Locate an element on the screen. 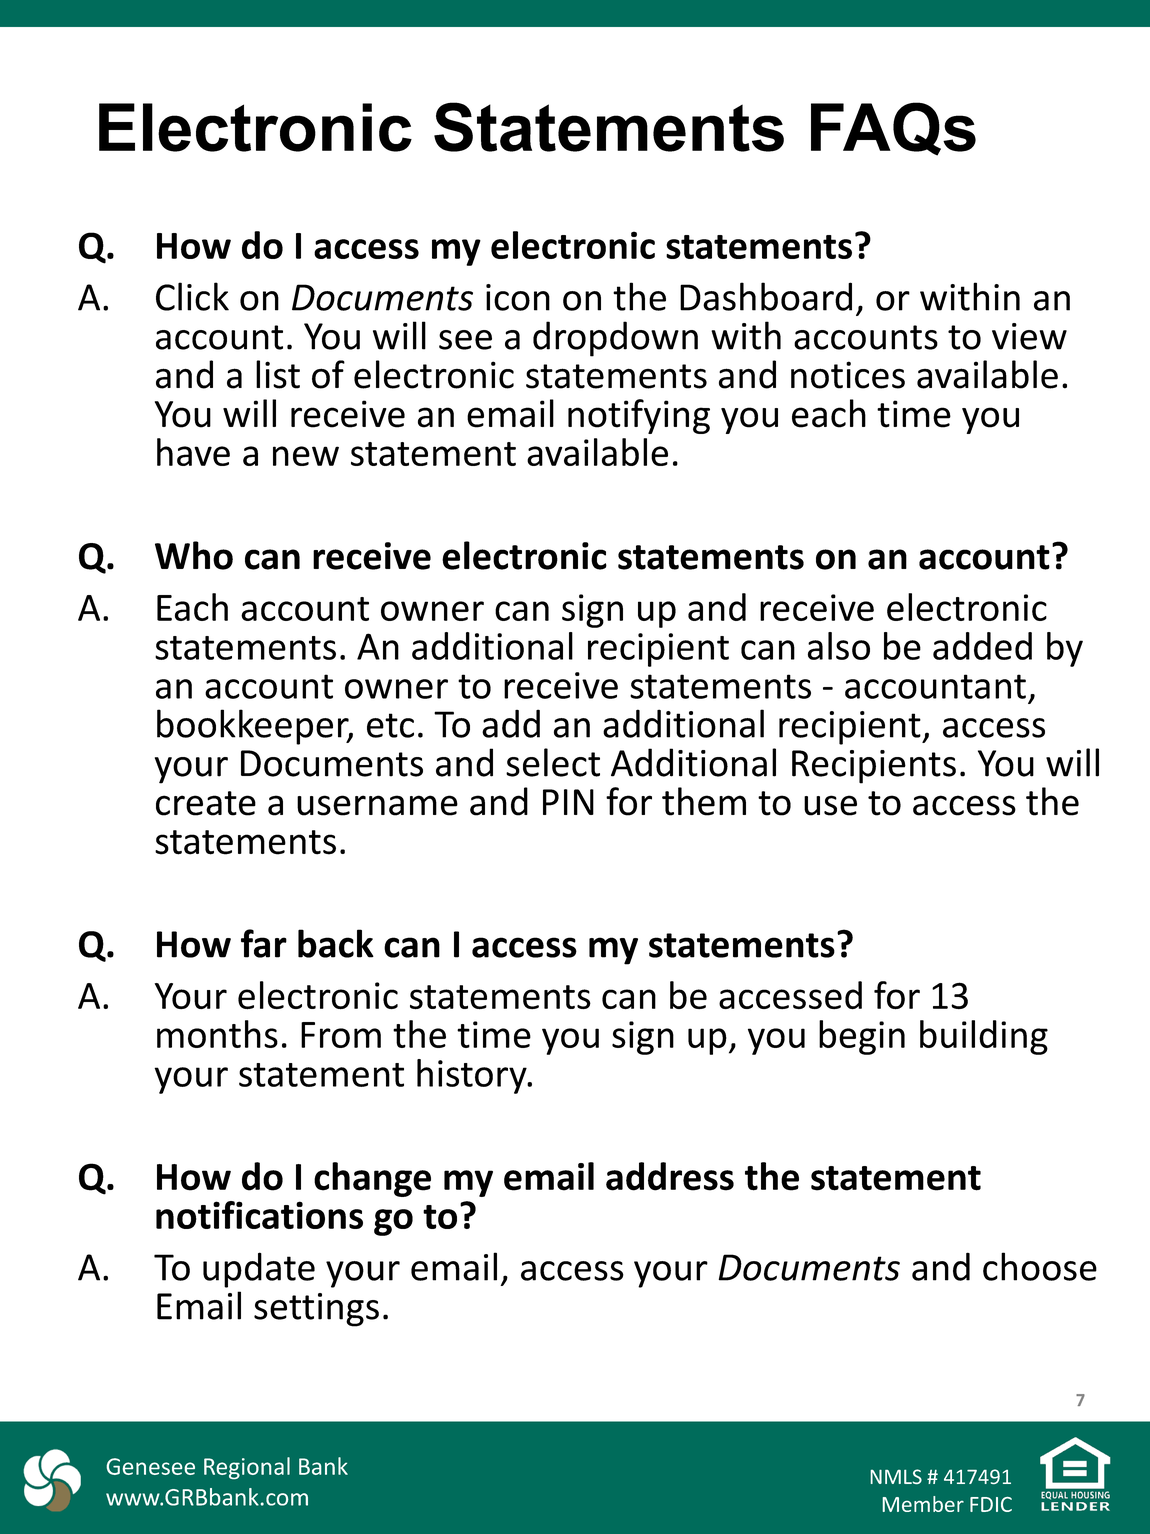 This screenshot has height=1534, width=1150. select is located at coordinates (553, 762).
